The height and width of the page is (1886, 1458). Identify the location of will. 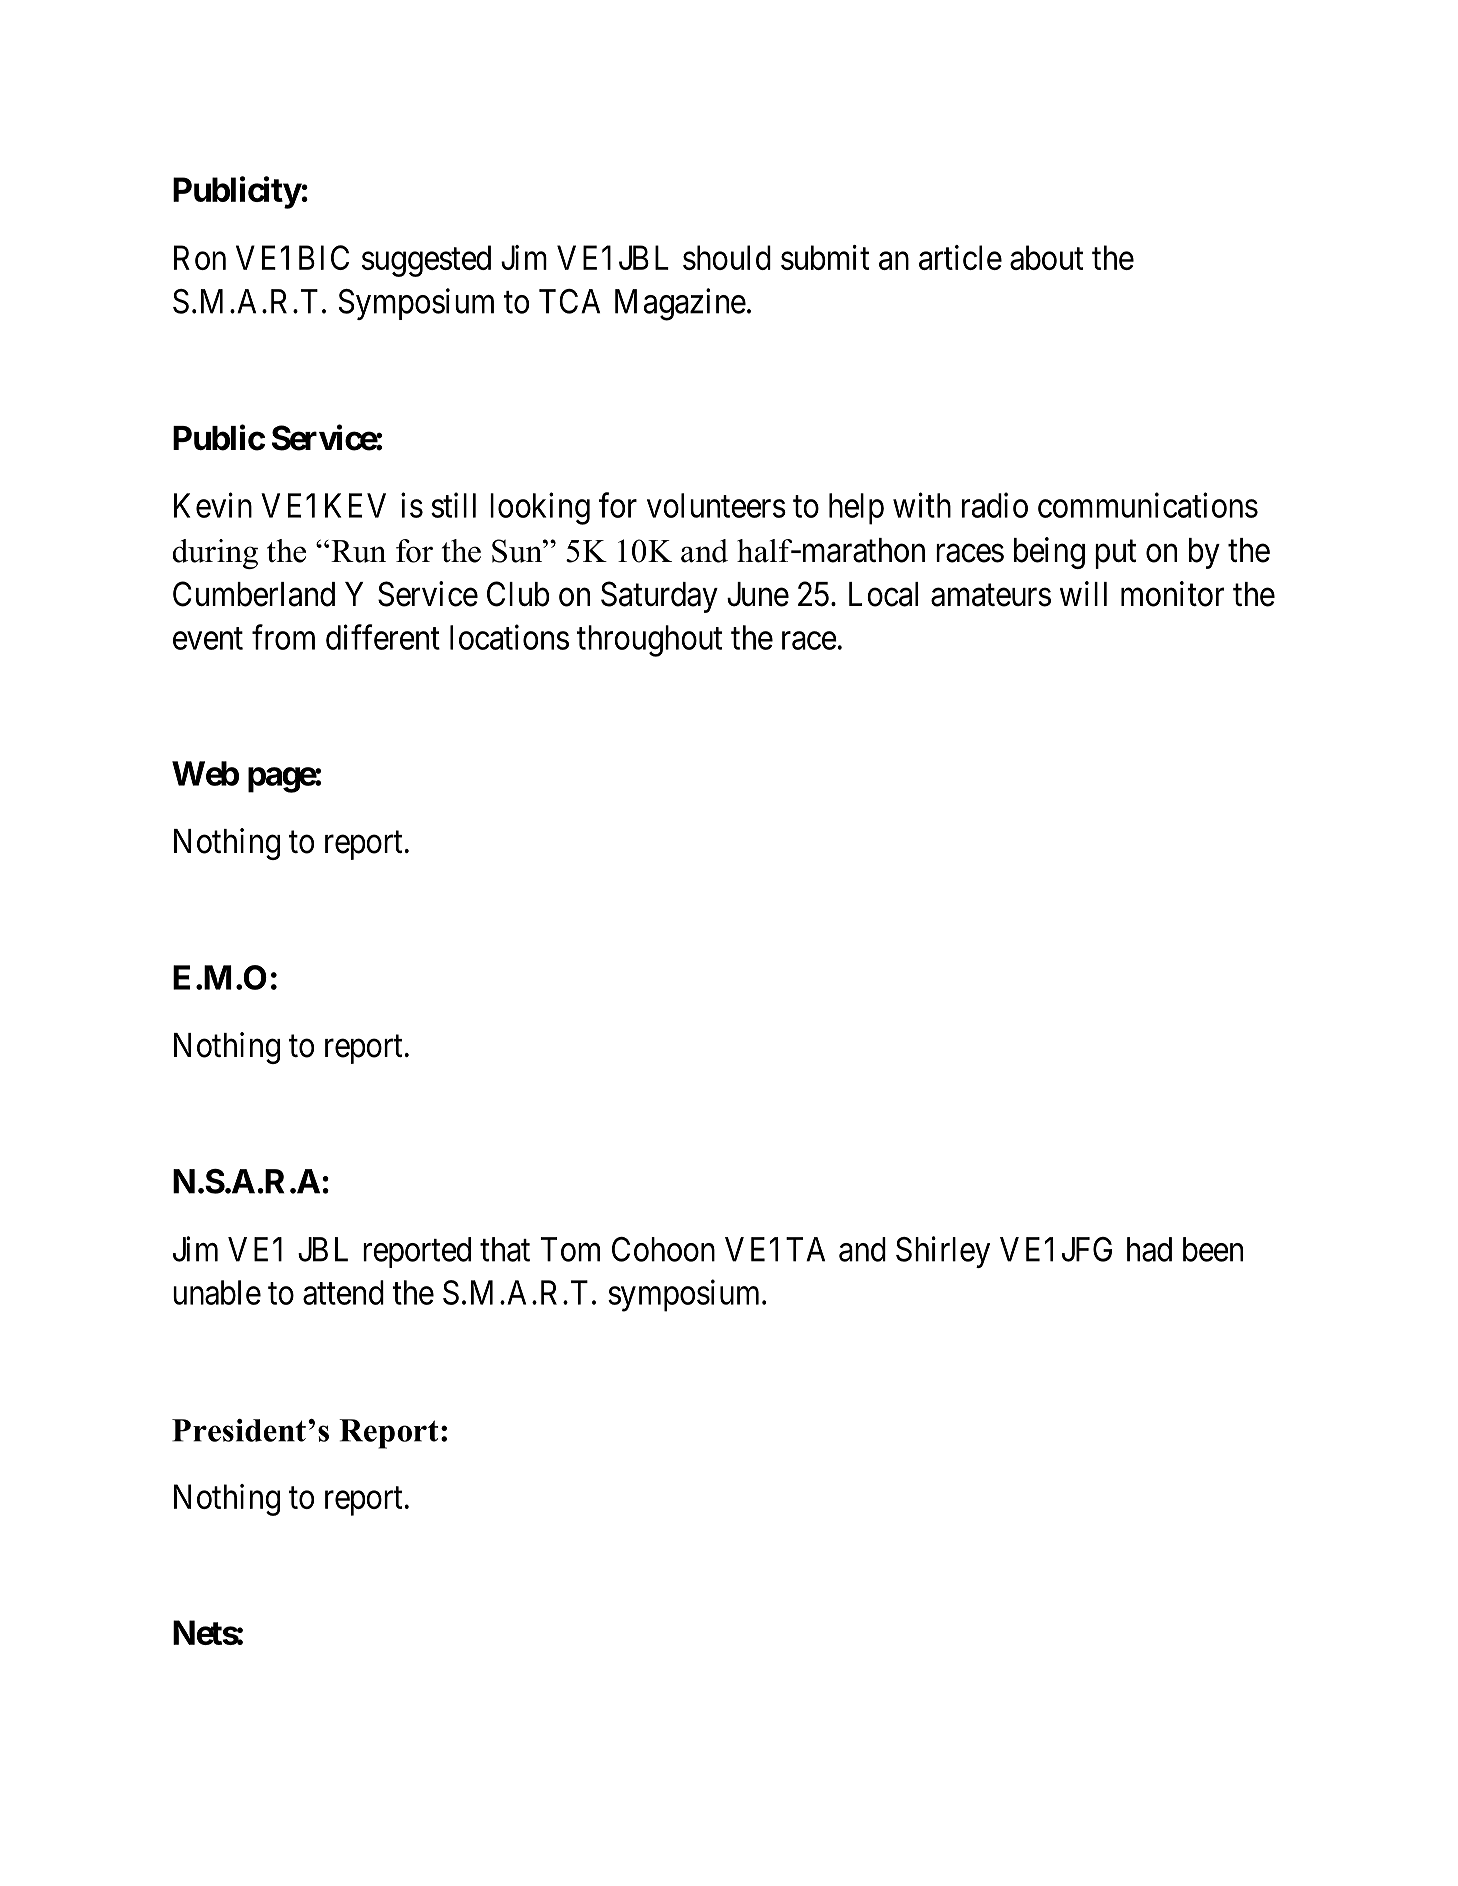
(1083, 593).
